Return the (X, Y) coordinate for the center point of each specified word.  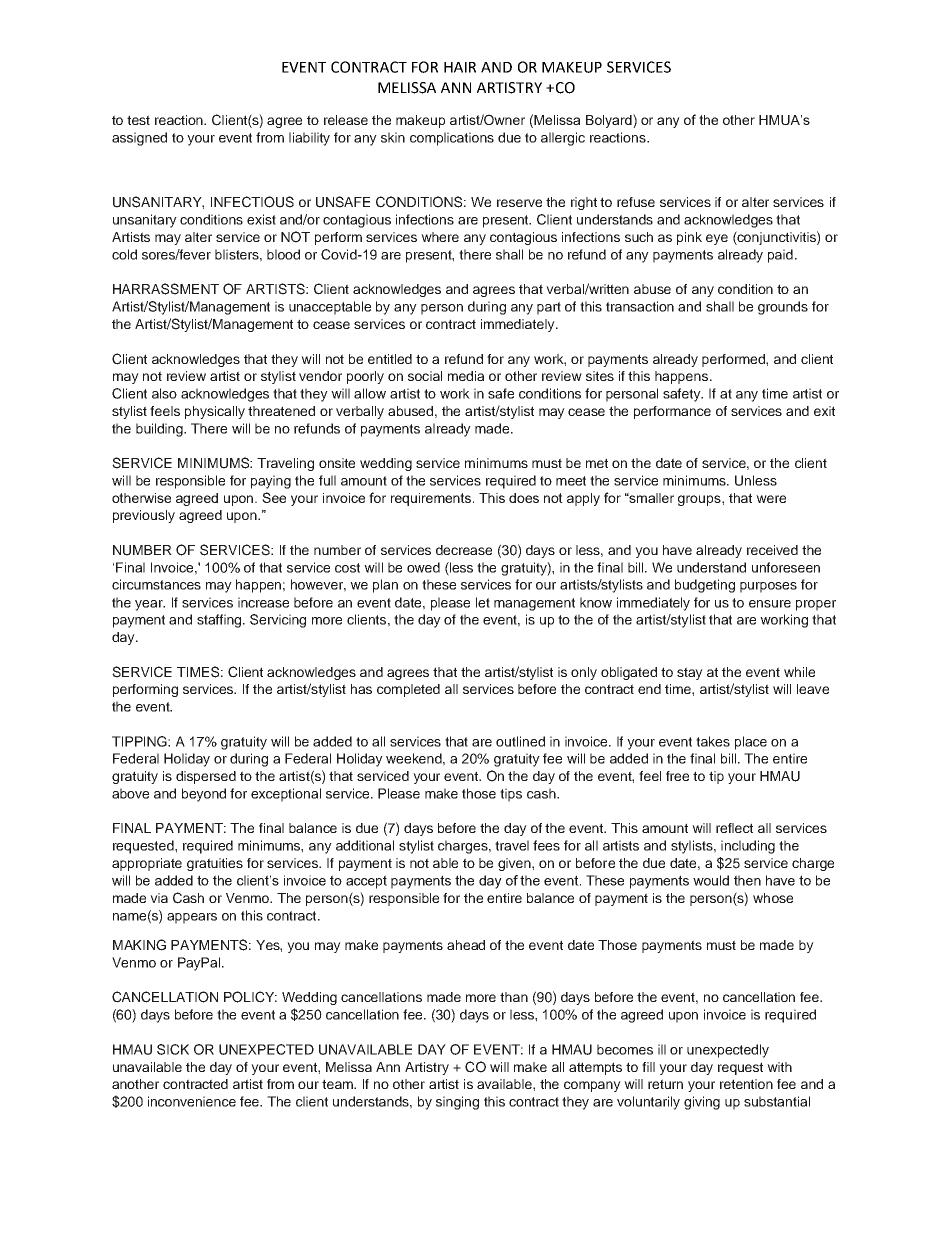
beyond (204, 795)
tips (511, 795)
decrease (464, 550)
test (138, 120)
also (164, 393)
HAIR (460, 67)
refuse (636, 202)
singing (457, 1103)
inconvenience (192, 1101)
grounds (783, 308)
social (425, 376)
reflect (734, 828)
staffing (220, 621)
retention (746, 1084)
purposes (768, 587)
